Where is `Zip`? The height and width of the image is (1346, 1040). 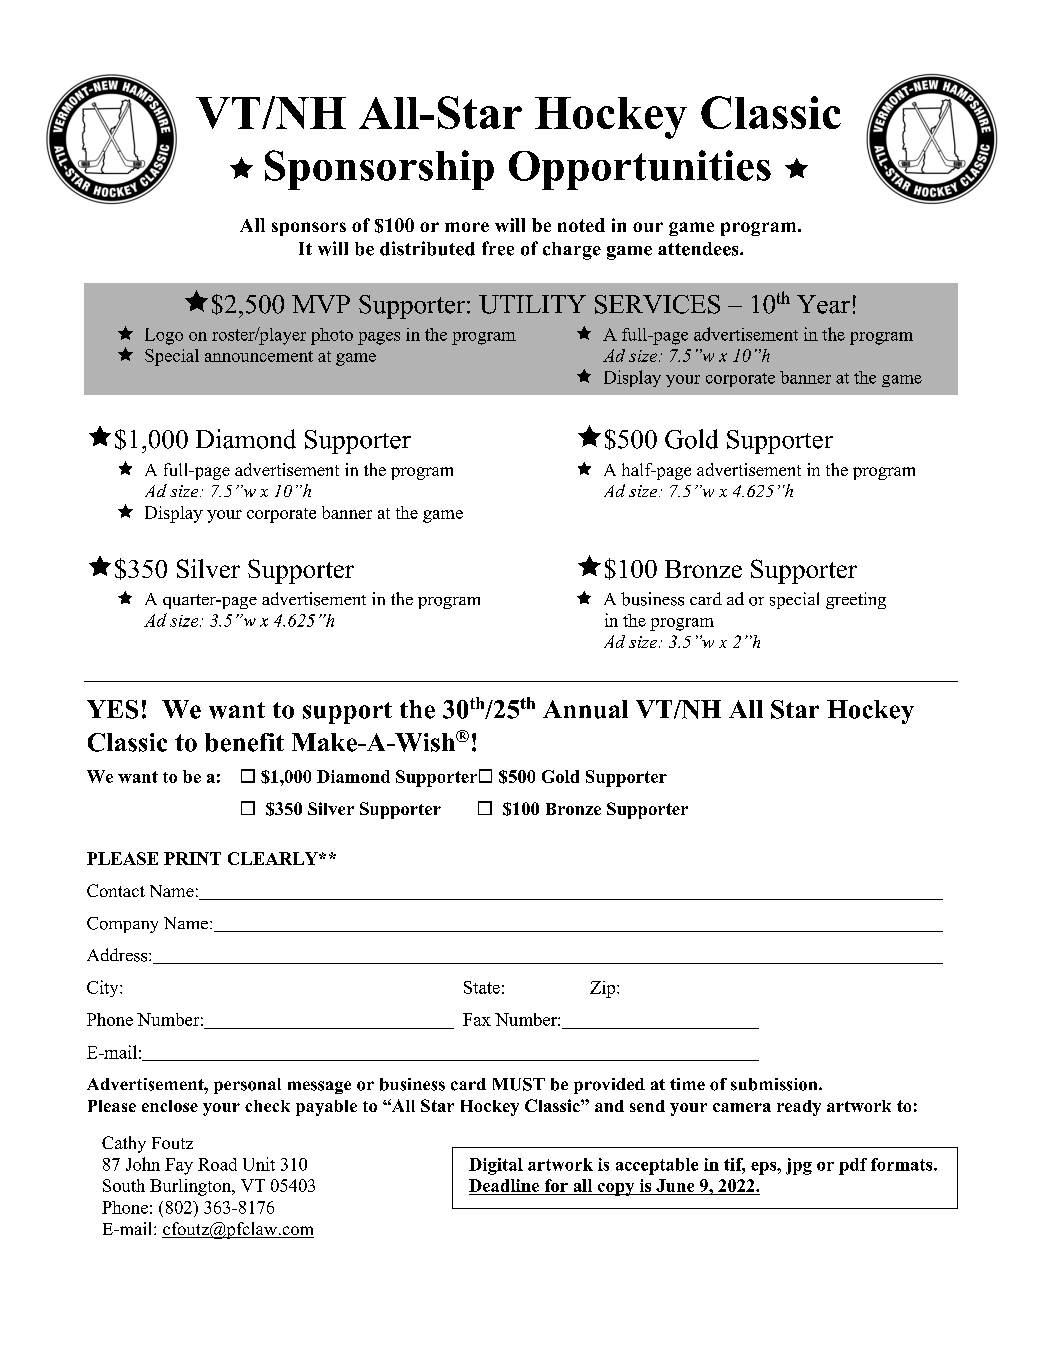 Zip is located at coordinates (604, 989).
